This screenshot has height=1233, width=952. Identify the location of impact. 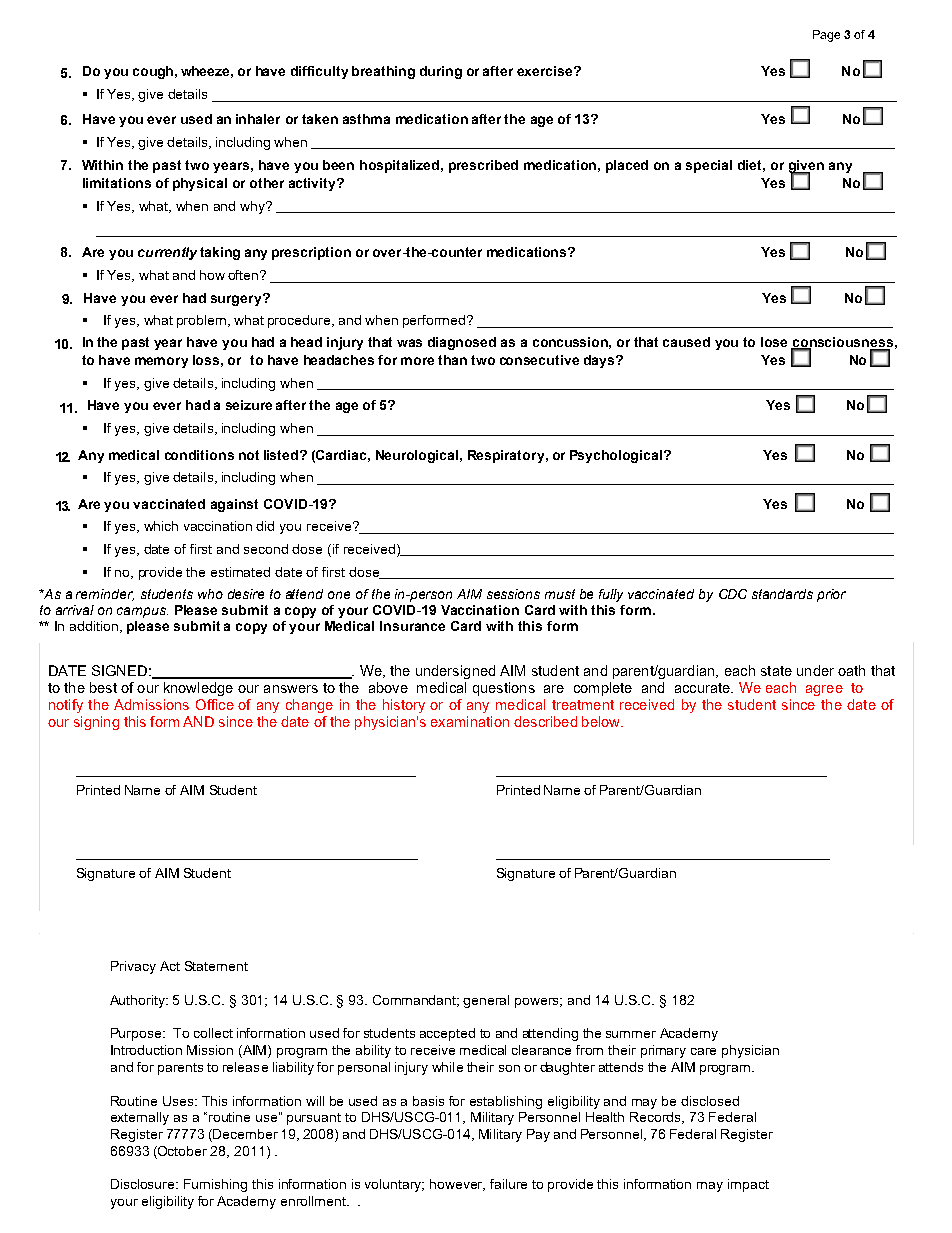
(748, 1185).
